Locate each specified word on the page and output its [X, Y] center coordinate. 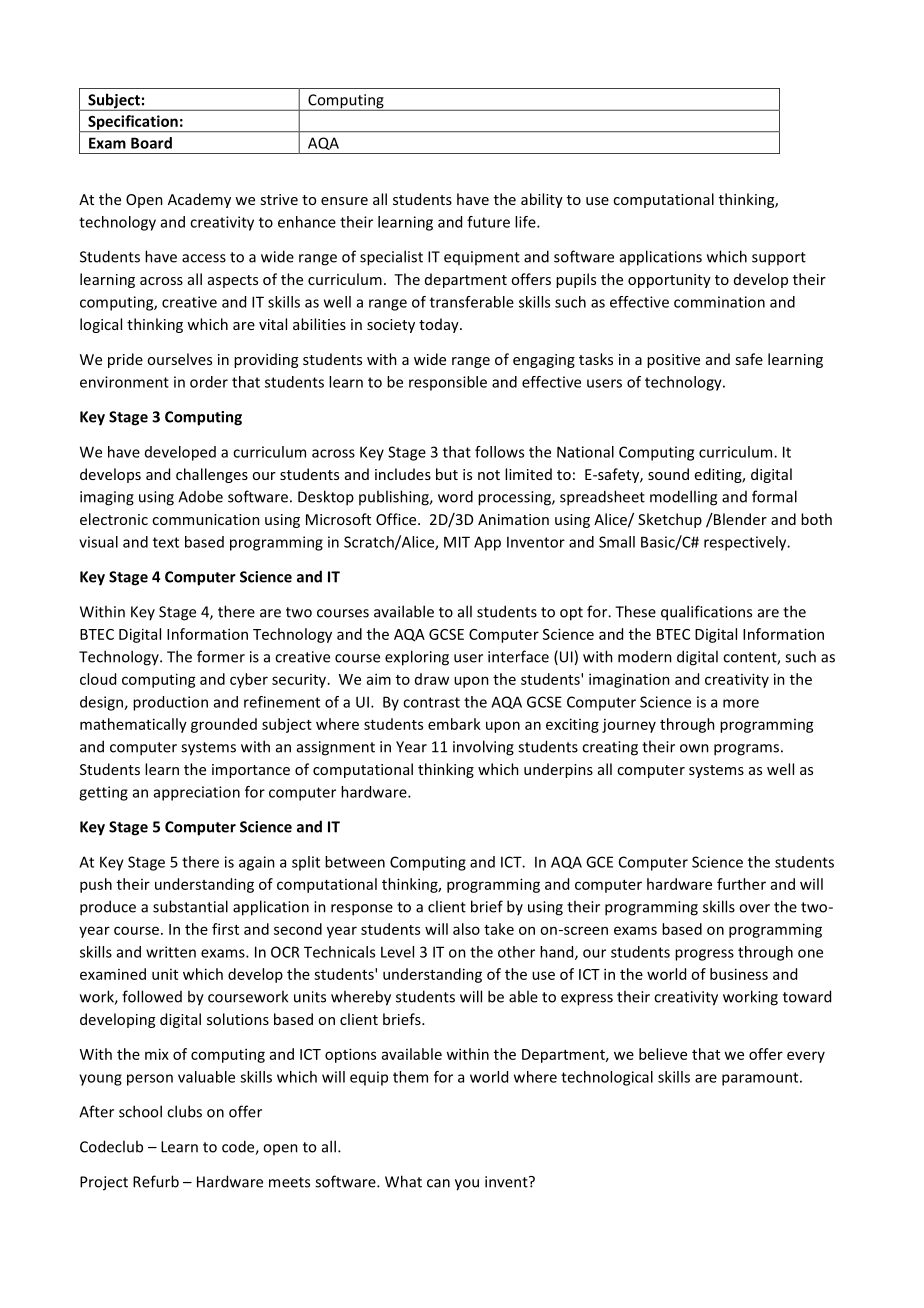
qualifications [706, 613]
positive [673, 361]
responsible [448, 383]
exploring [417, 658]
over [754, 908]
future [488, 222]
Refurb [156, 1181]
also [466, 929]
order [209, 382]
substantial [190, 906]
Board [151, 143]
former [221, 656]
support [779, 259]
